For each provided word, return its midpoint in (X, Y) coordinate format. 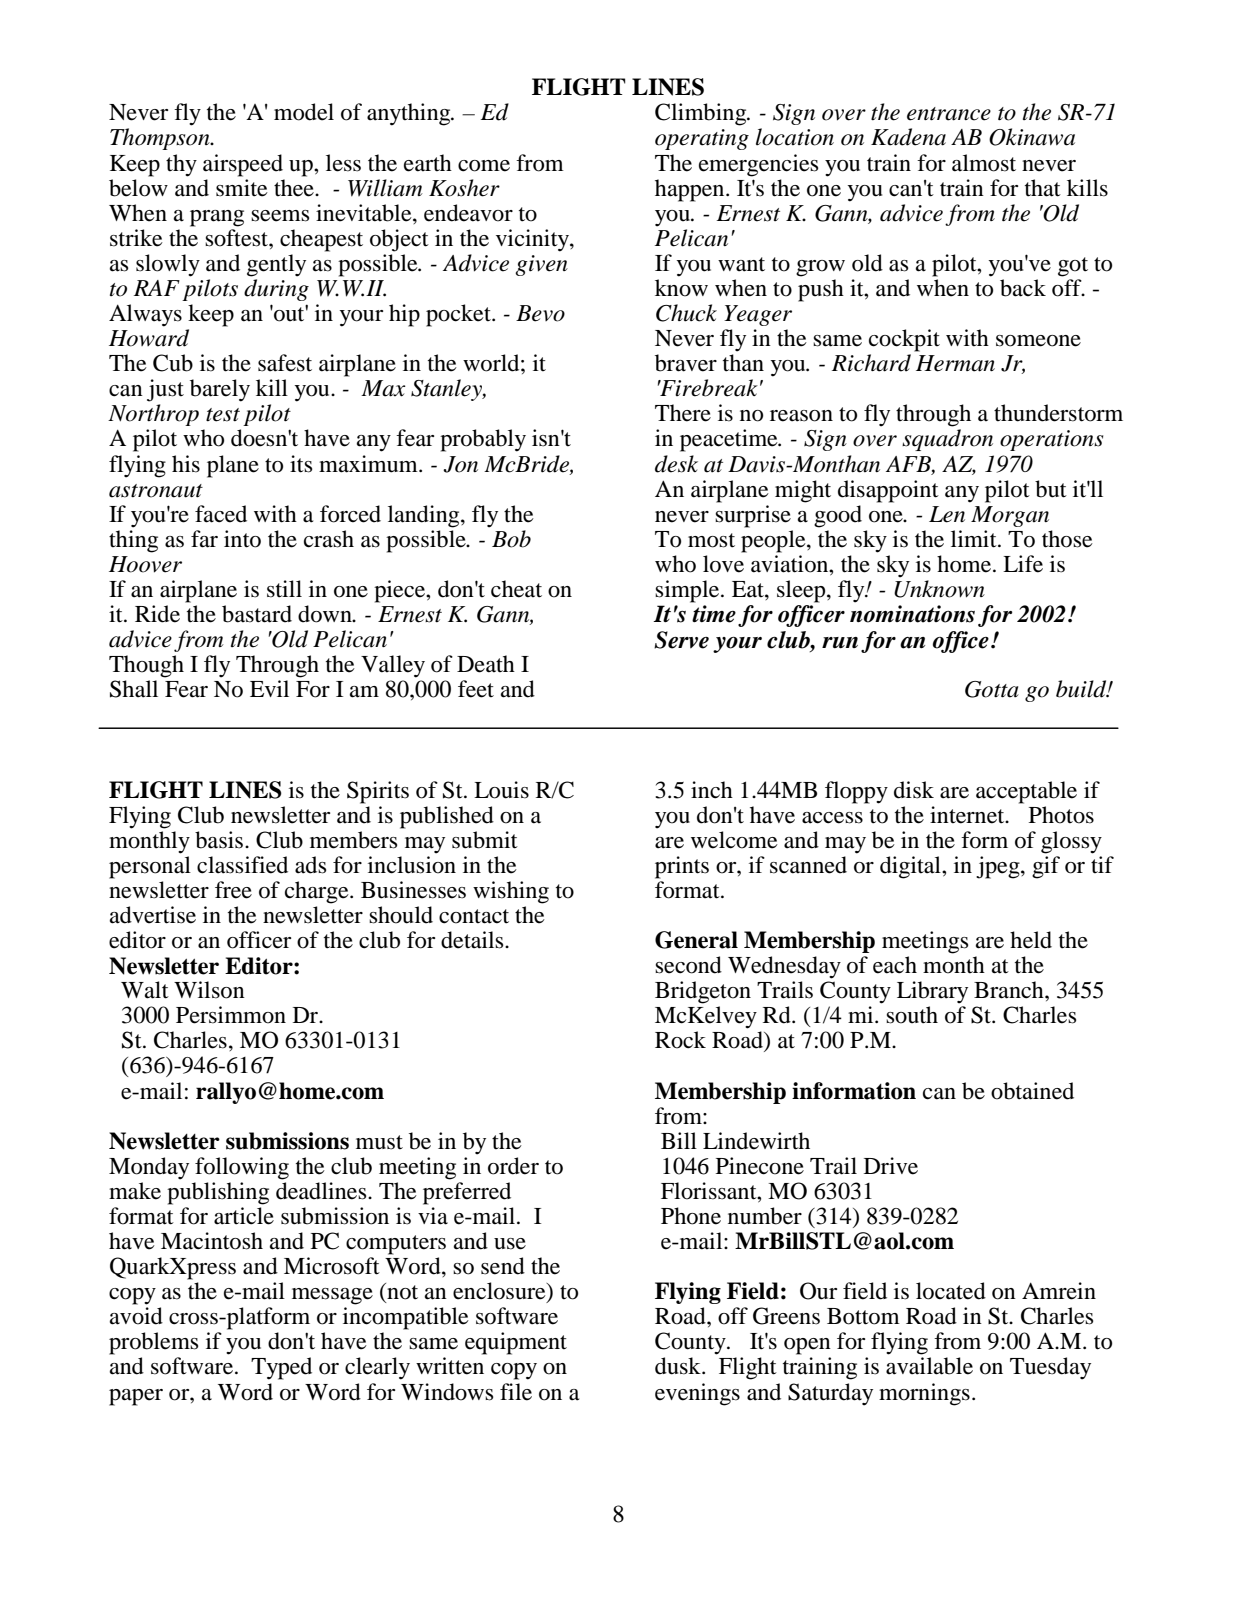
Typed (281, 1368)
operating (702, 139)
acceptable (1026, 792)
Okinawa (1032, 137)
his (186, 464)
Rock (680, 1040)
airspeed (243, 165)
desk (676, 464)
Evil (269, 688)
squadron (947, 440)
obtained (1032, 1091)
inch (712, 790)
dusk (679, 1366)
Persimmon (231, 1015)
